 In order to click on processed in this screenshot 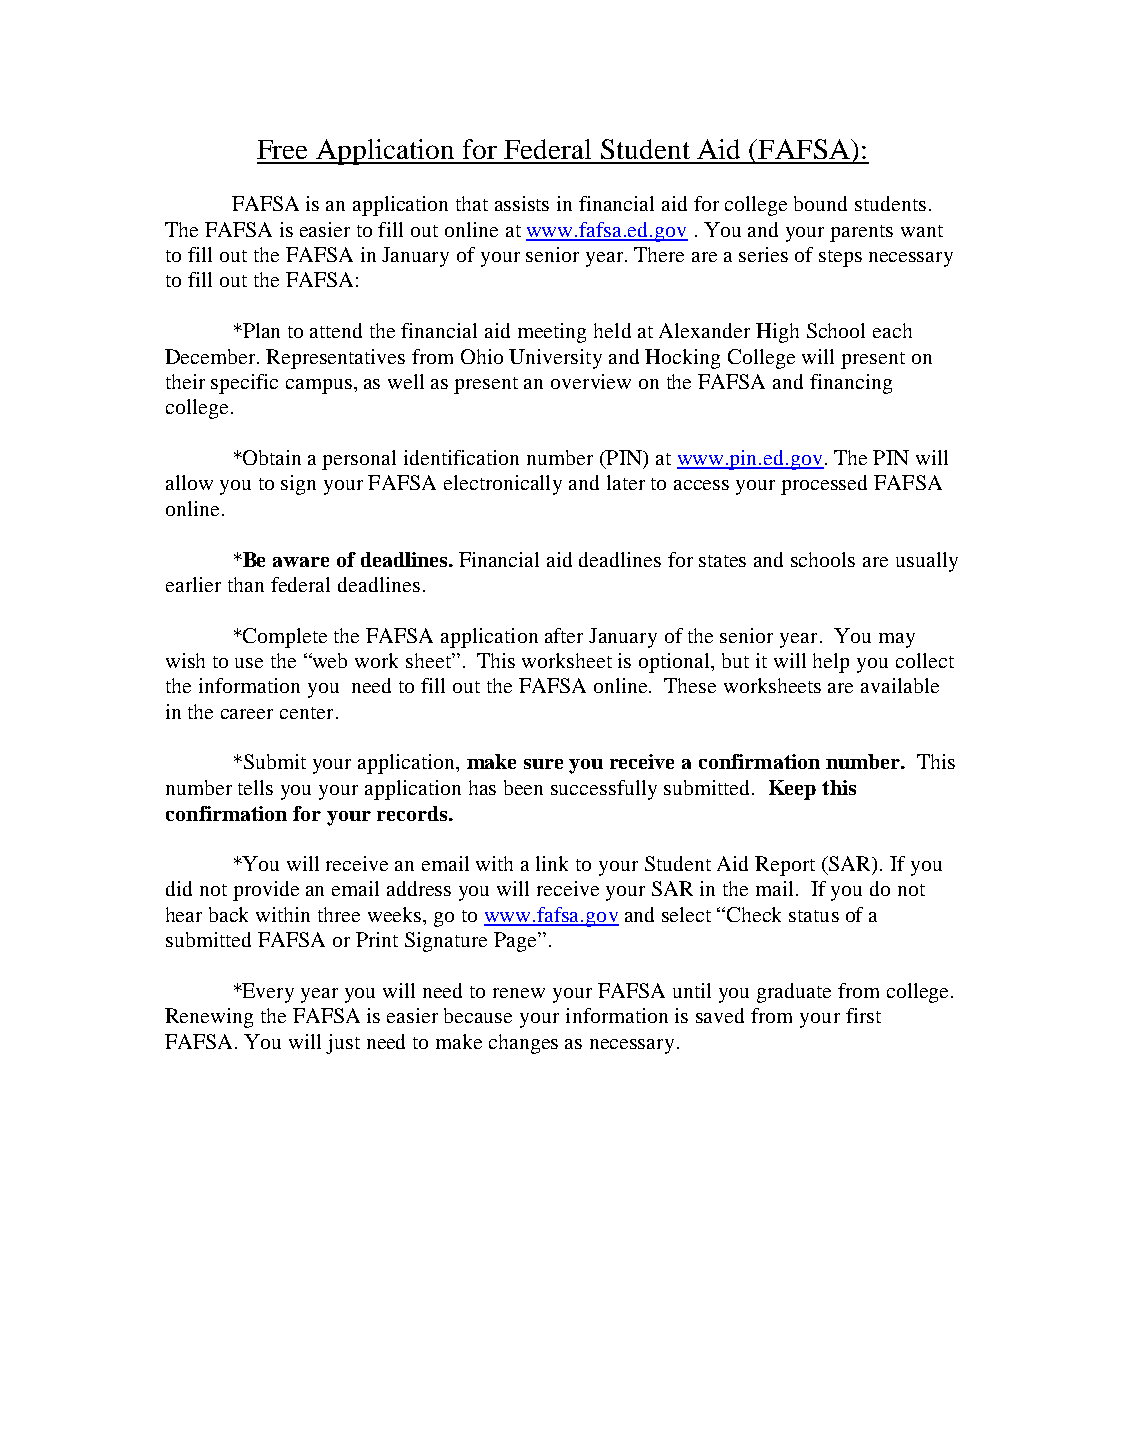, I will do `click(824, 485)`.
